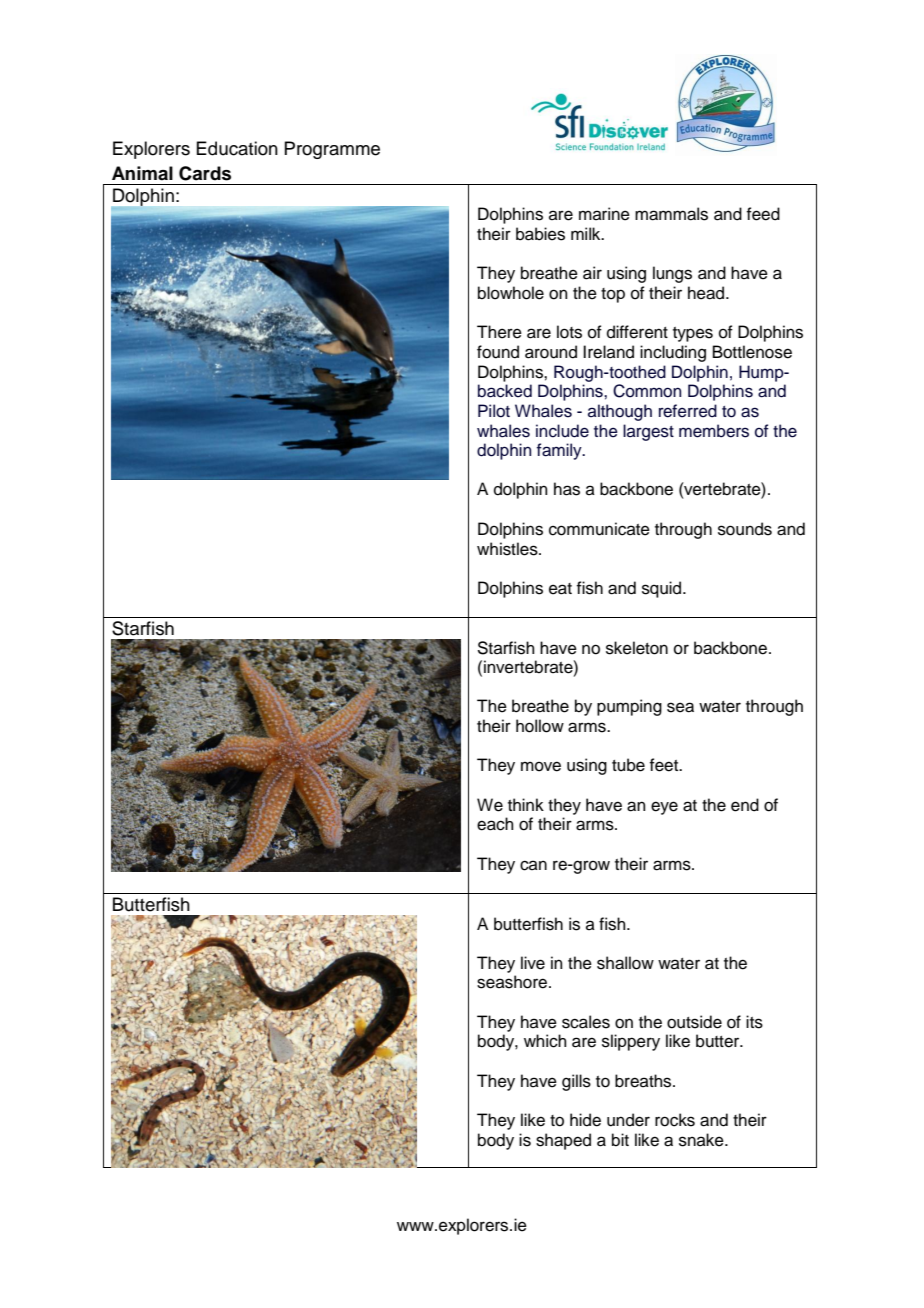  I want to click on babies, so click(540, 234).
